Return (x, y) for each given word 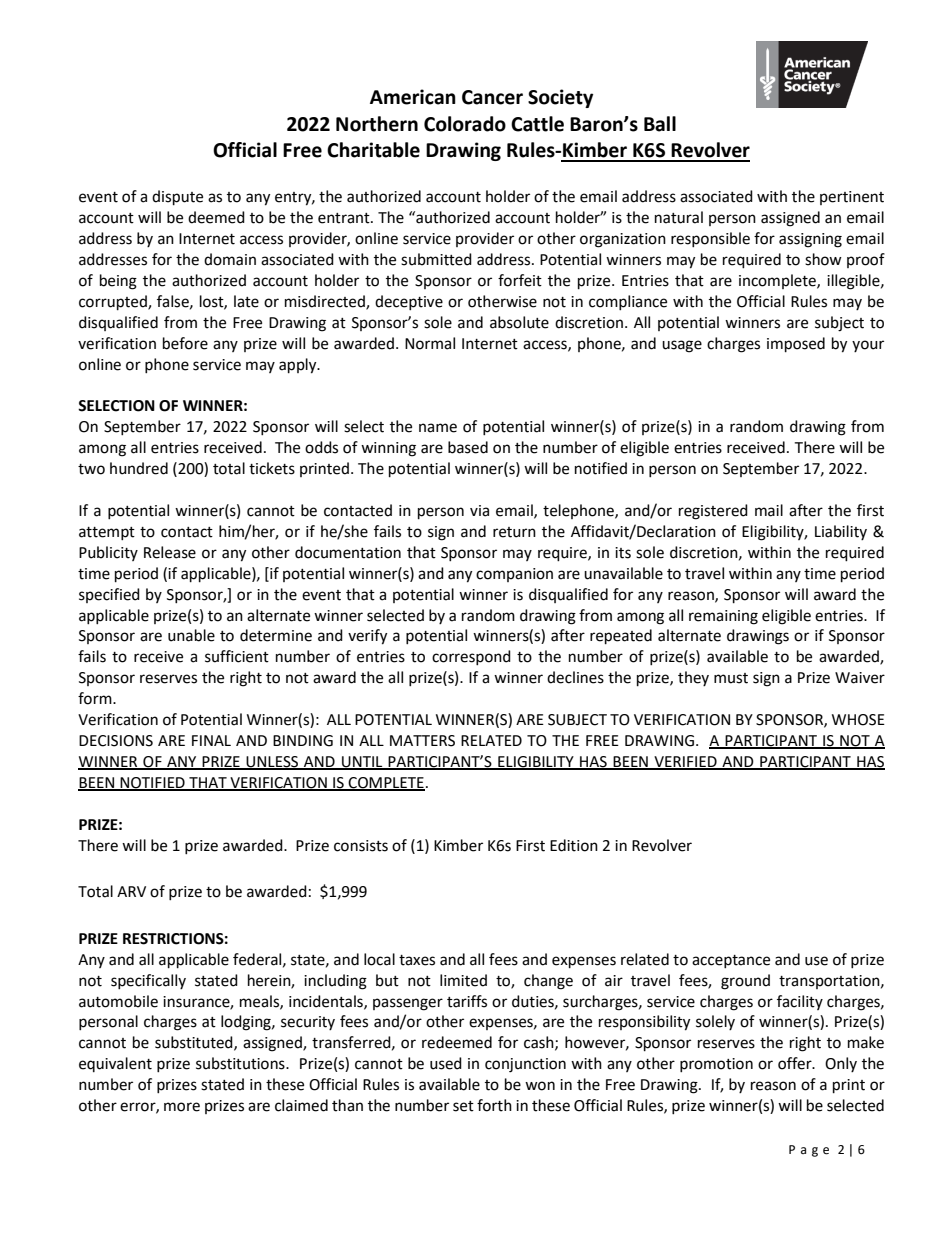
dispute (177, 198)
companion (514, 575)
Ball (660, 124)
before (185, 343)
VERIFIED (685, 762)
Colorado (465, 124)
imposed (796, 345)
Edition (574, 845)
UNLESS (273, 762)
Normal (430, 343)
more (182, 1107)
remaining (723, 617)
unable (191, 635)
